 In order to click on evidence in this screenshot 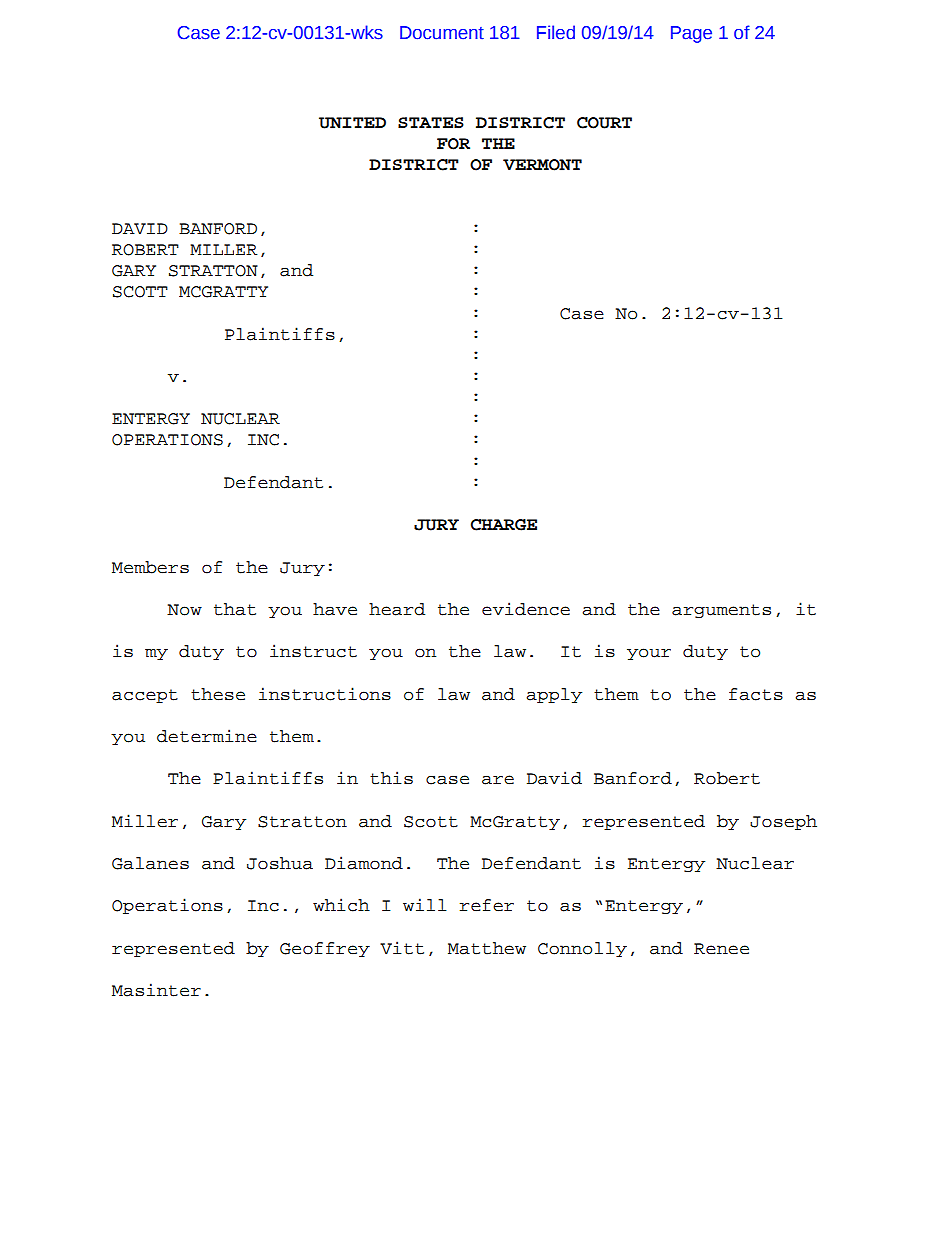, I will do `click(526, 609)`.
